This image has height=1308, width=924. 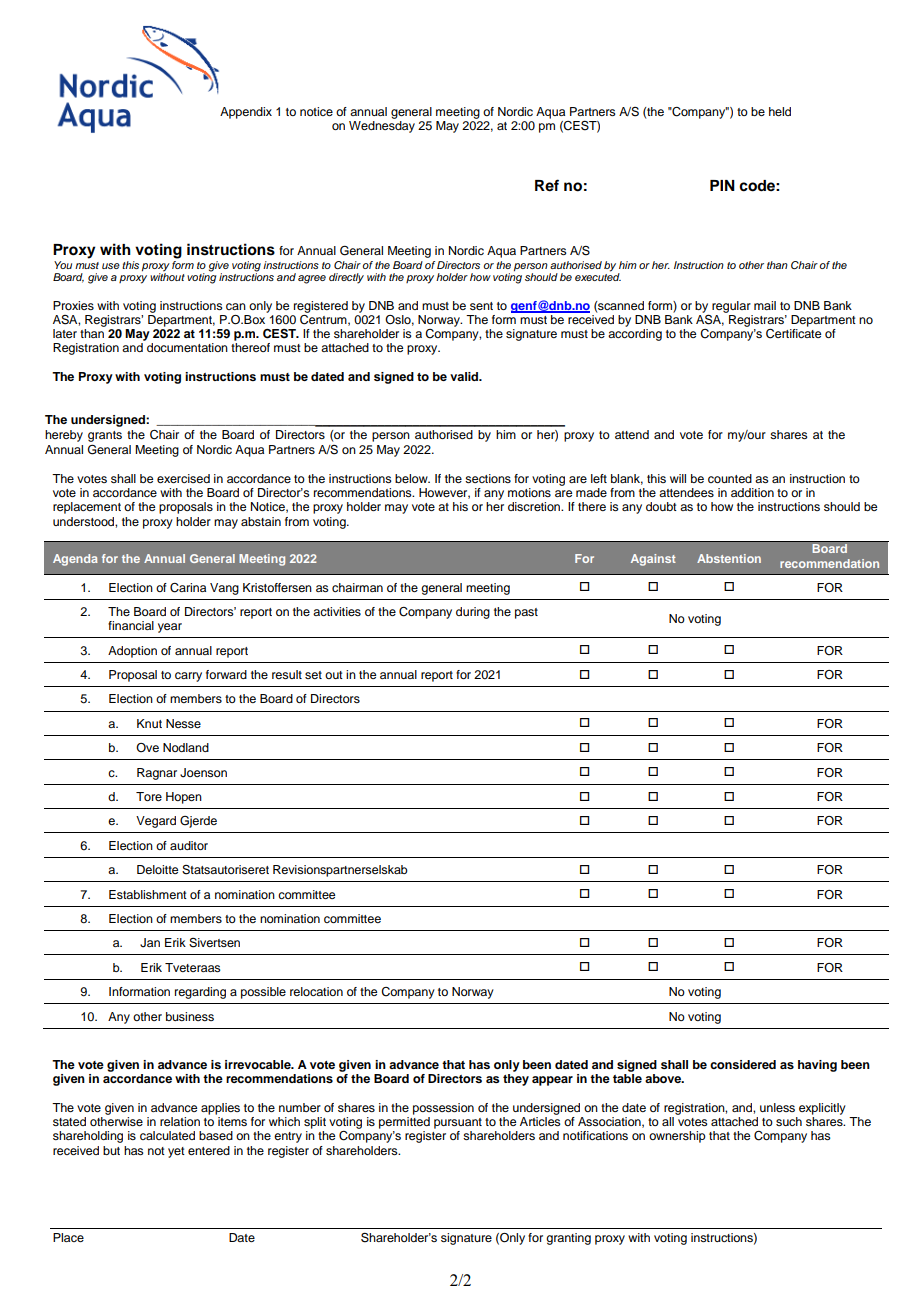 I want to click on considered, so click(x=743, y=1064).
